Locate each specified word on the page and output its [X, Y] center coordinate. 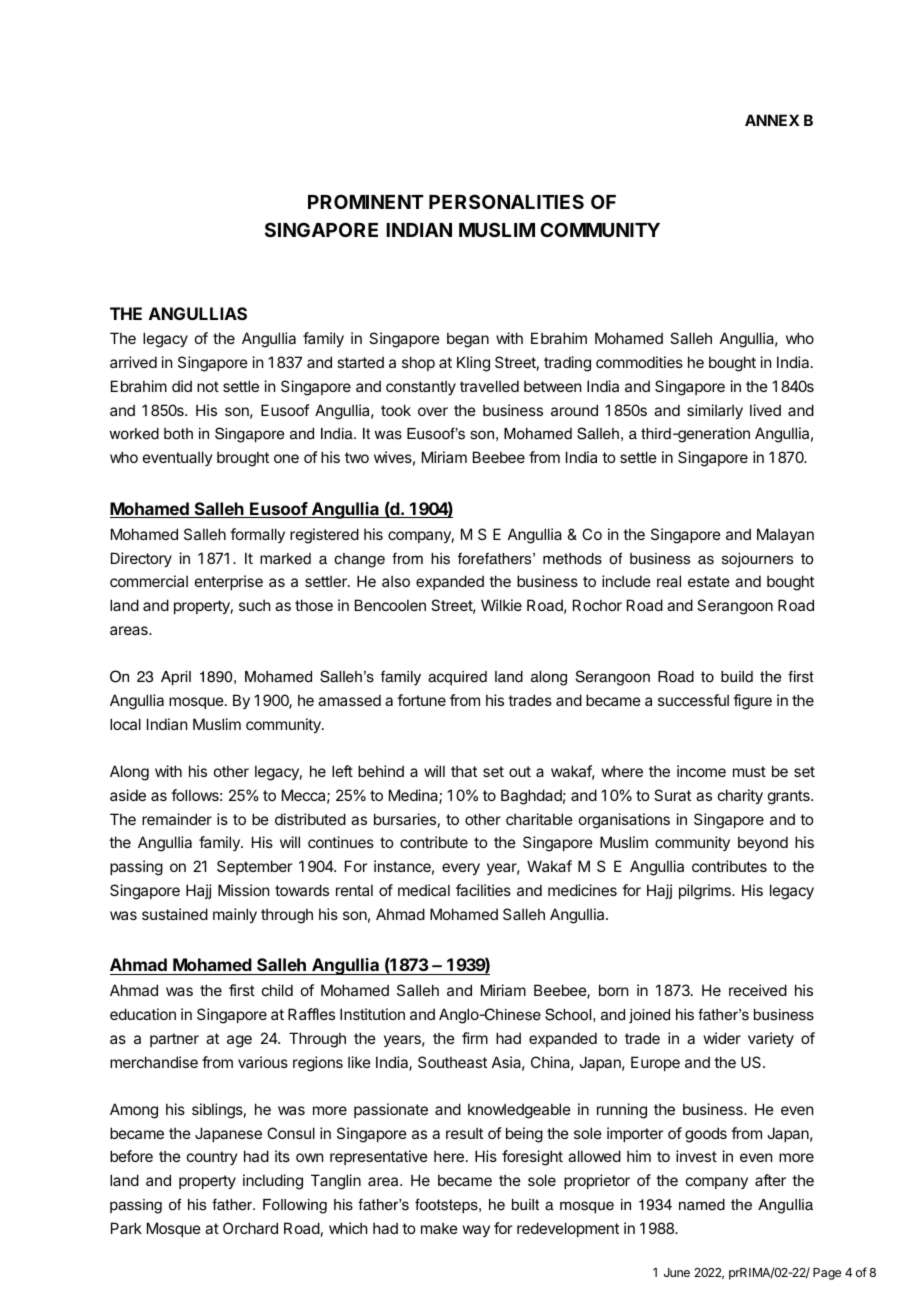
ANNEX [772, 120]
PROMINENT [366, 201]
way [476, 1231]
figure [752, 702]
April [176, 678]
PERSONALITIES [506, 201]
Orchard [250, 1228]
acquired [457, 678]
